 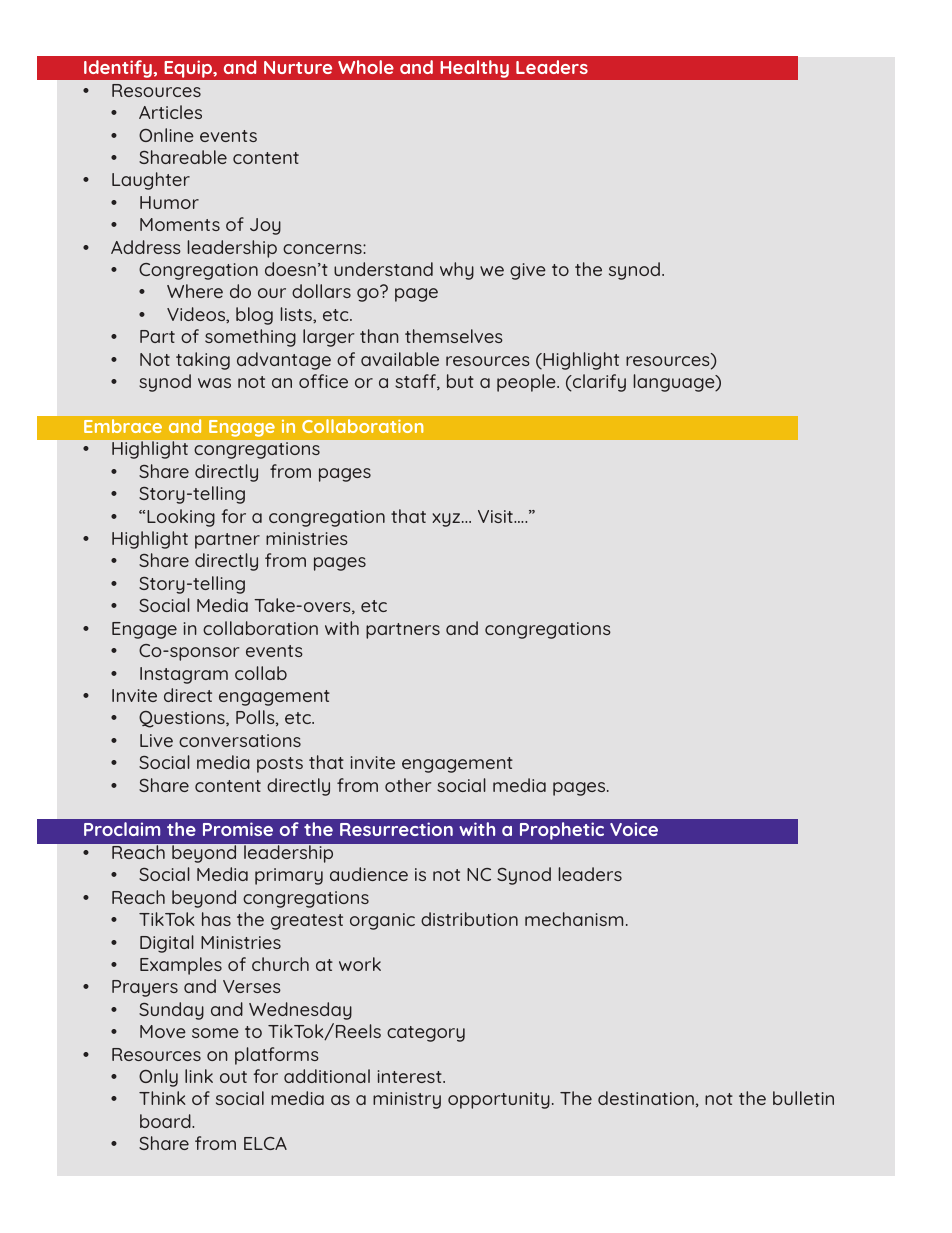 What do you see at coordinates (496, 516) in the image?
I see `Visit` at bounding box center [496, 516].
